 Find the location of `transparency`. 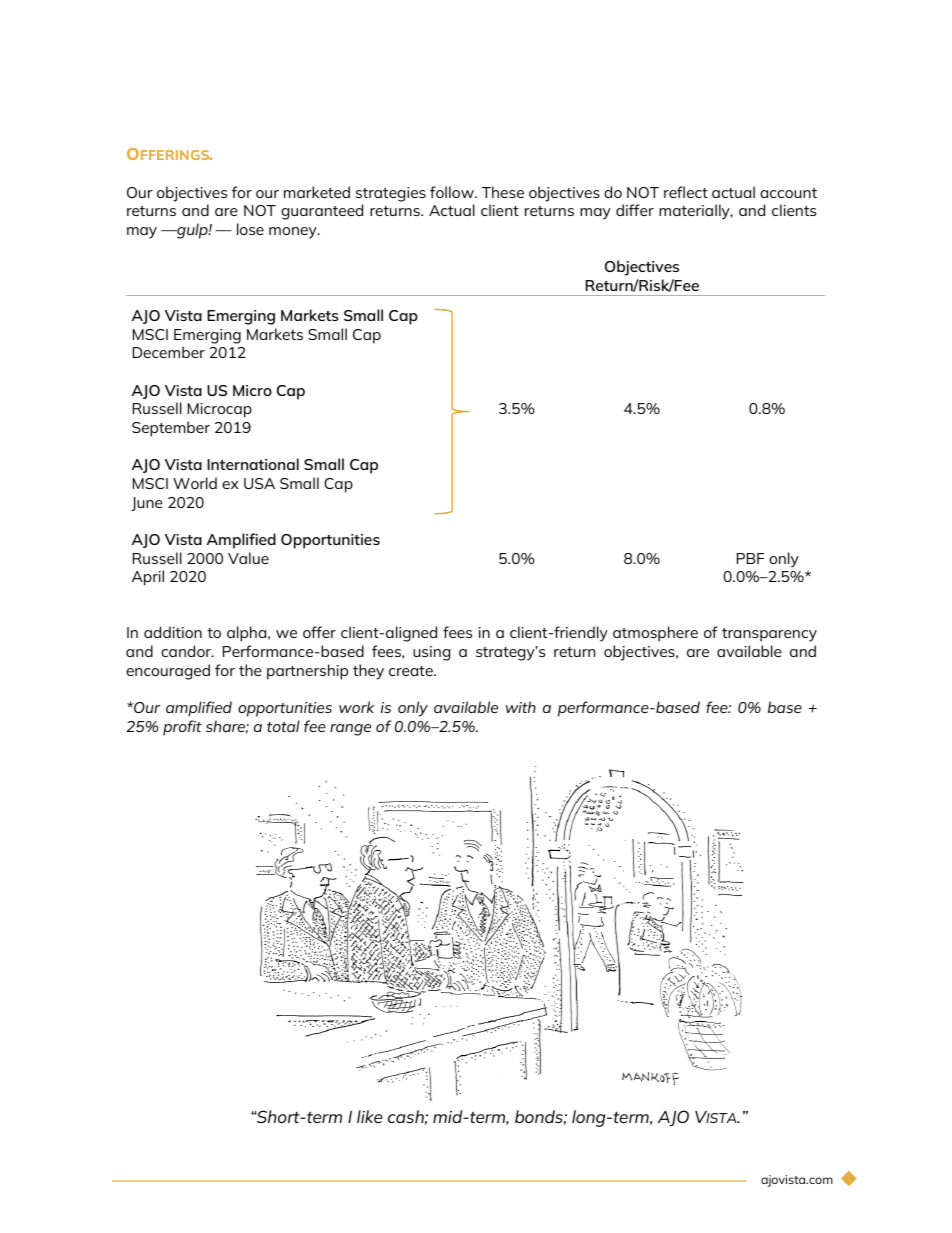

transparency is located at coordinates (769, 635).
